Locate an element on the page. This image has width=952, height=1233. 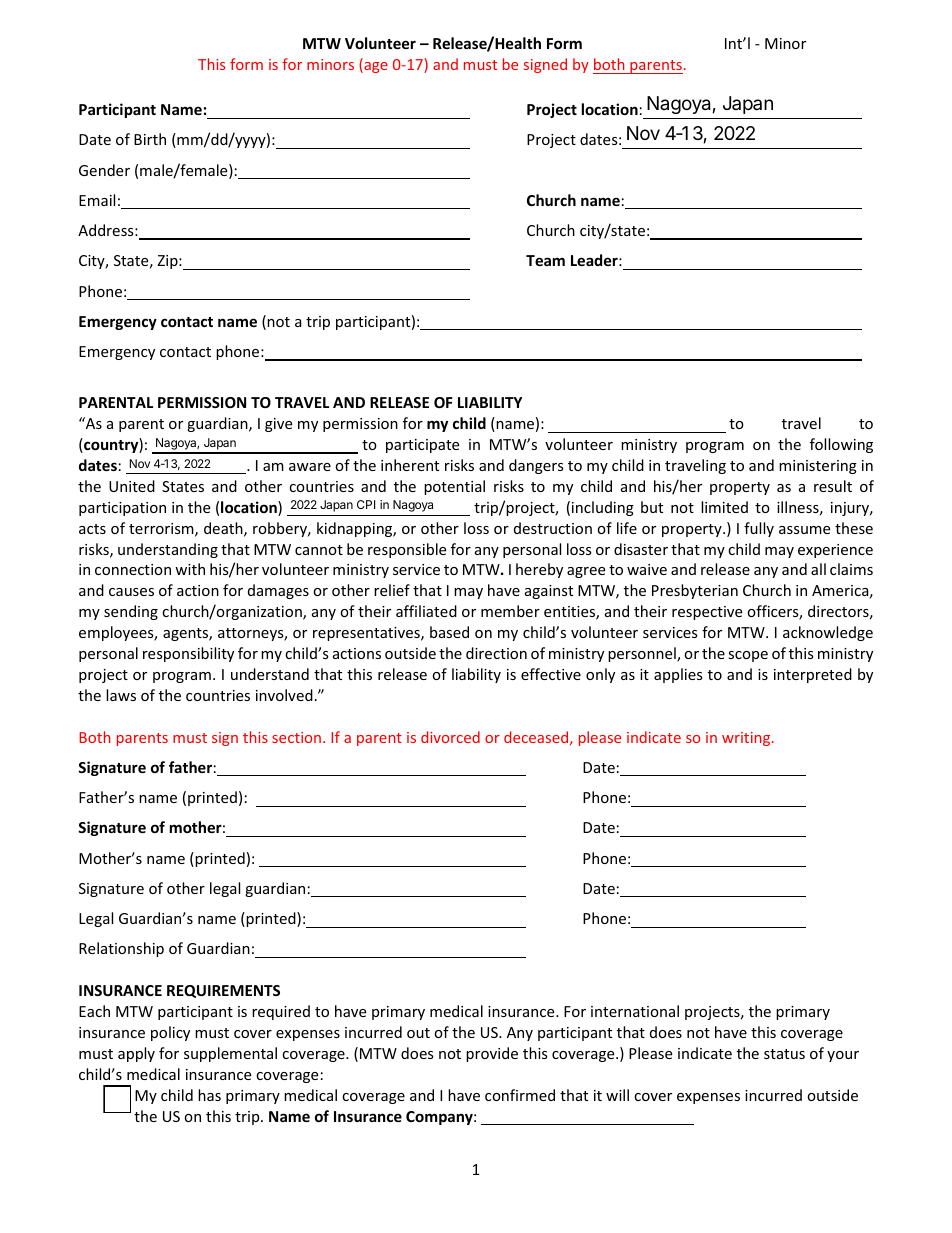
potential is located at coordinates (454, 487).
